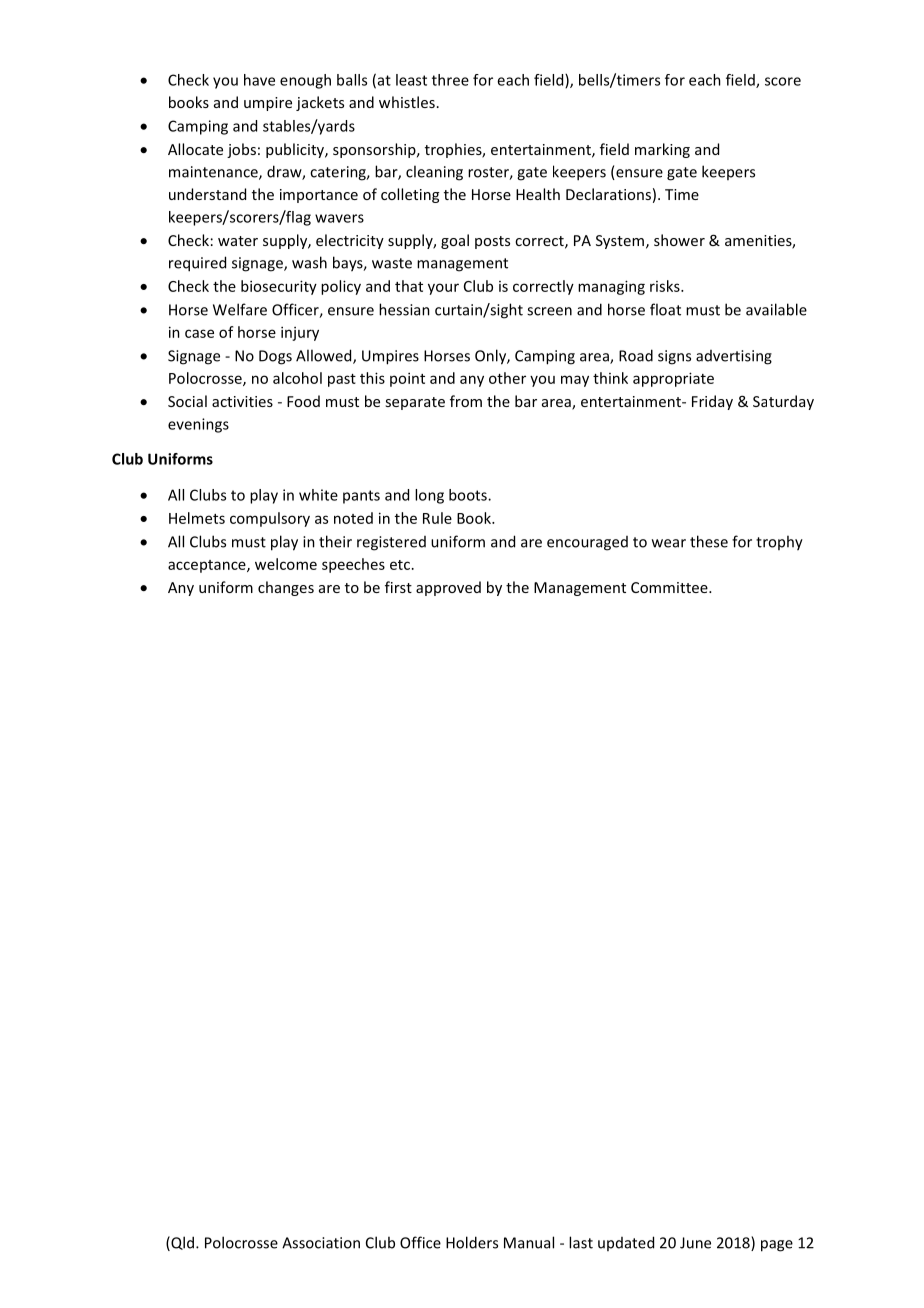  What do you see at coordinates (321, 1243) in the page?
I see `Association` at bounding box center [321, 1243].
